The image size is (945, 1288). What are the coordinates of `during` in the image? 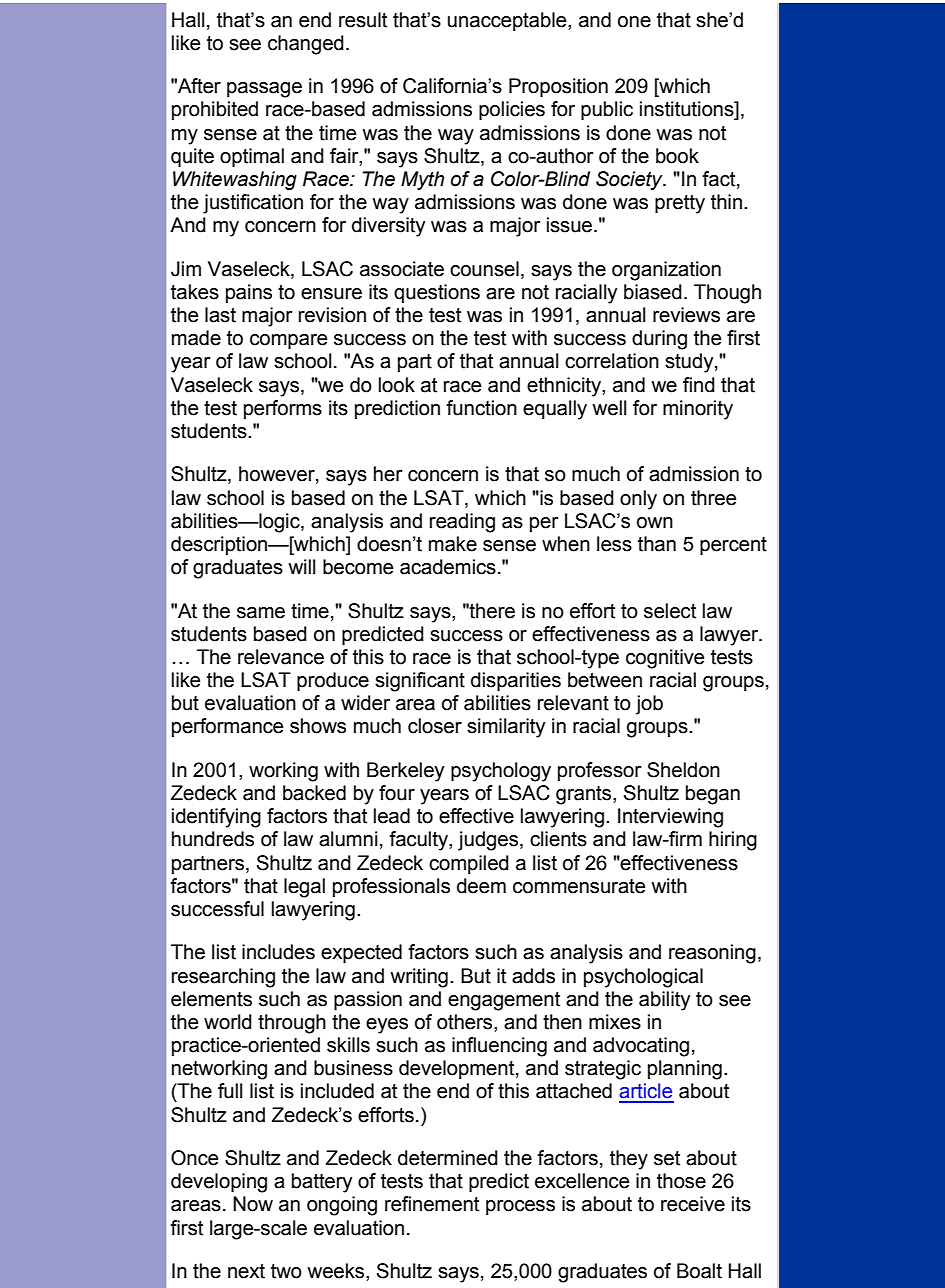 It's located at (659, 340).
